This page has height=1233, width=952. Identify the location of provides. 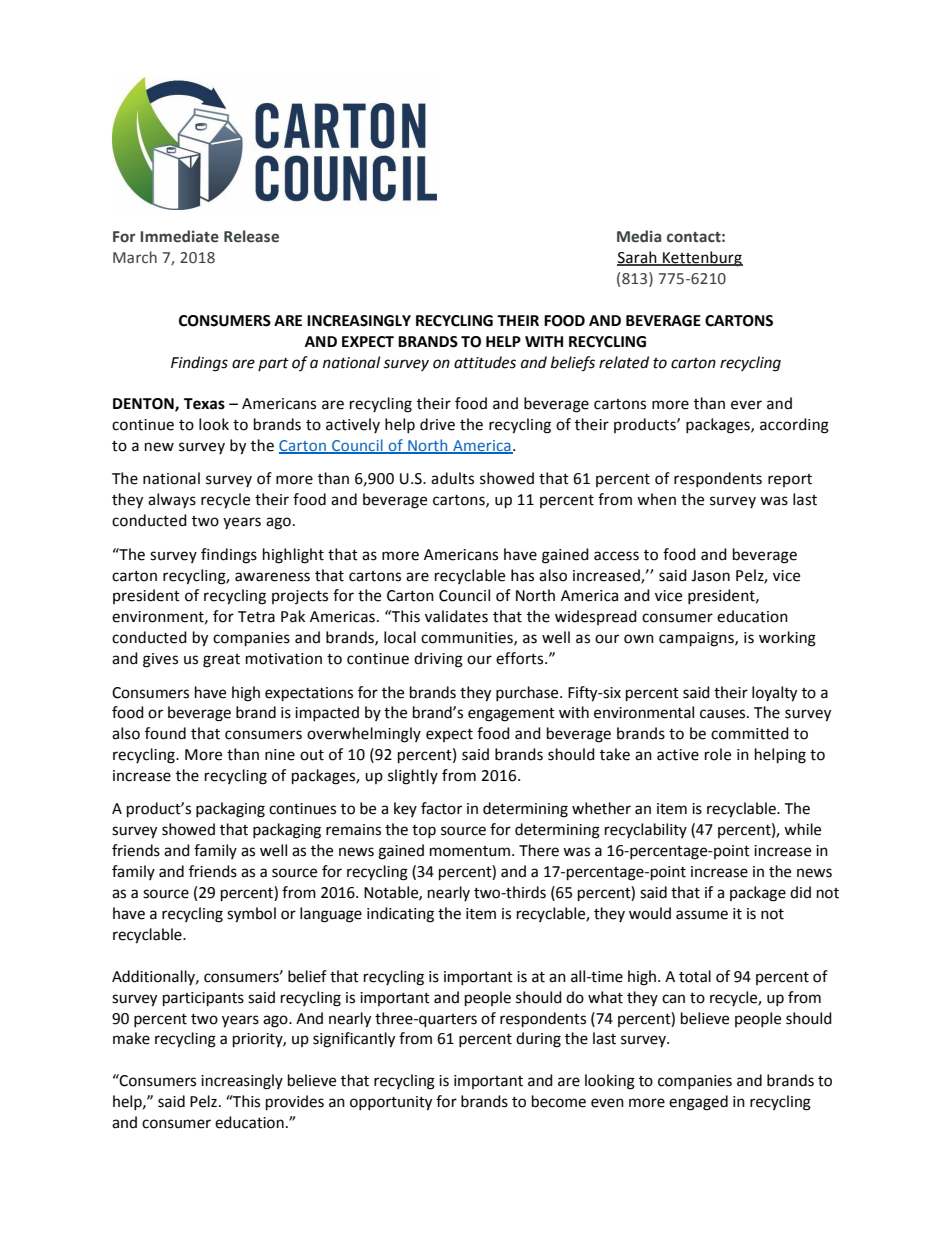
(295, 1103).
